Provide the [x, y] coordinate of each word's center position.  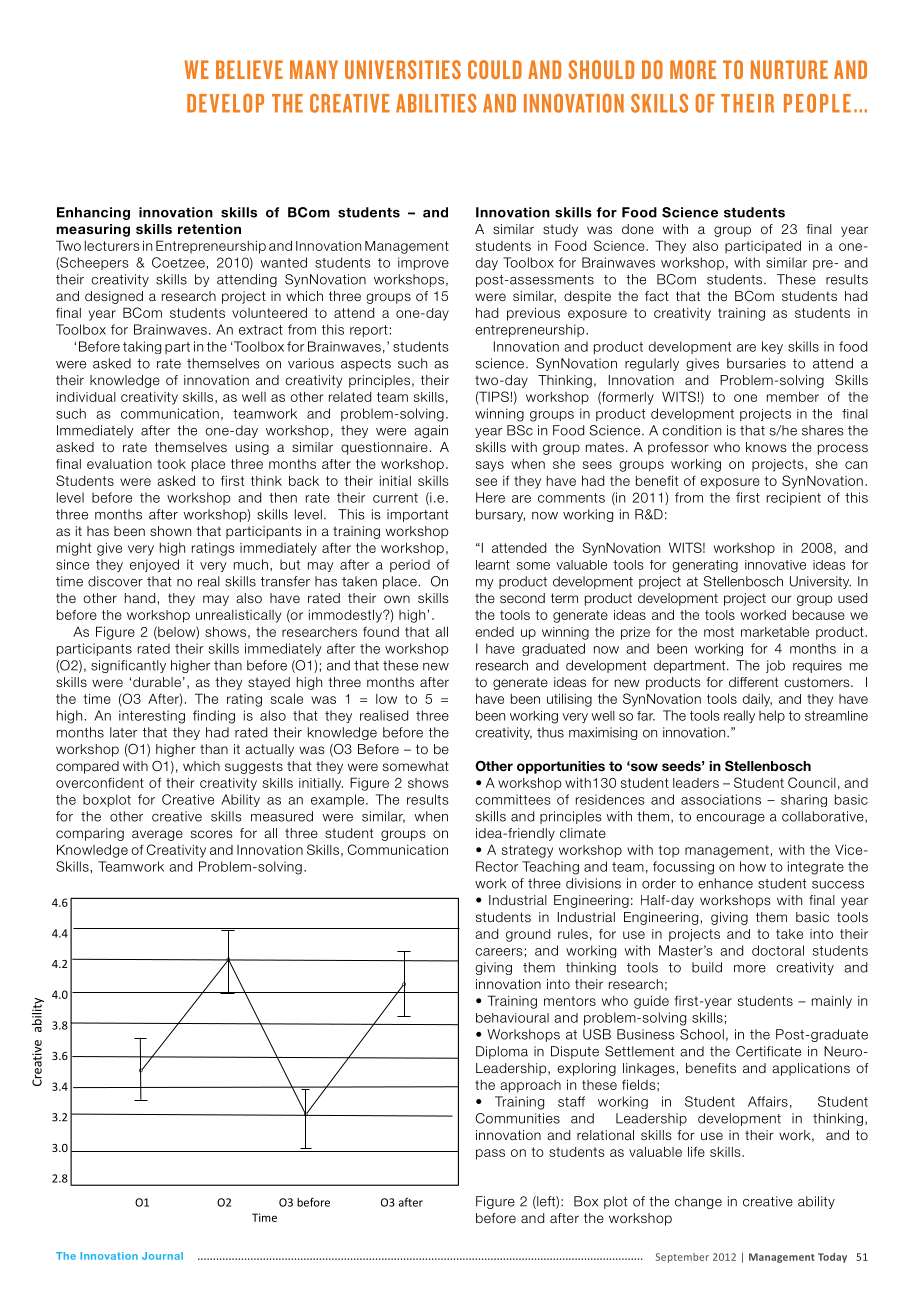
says [490, 466]
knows [766, 447]
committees [513, 799]
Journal [162, 1256]
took [171, 464]
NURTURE [789, 69]
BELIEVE [249, 69]
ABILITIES [436, 103]
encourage [730, 819]
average [157, 835]
